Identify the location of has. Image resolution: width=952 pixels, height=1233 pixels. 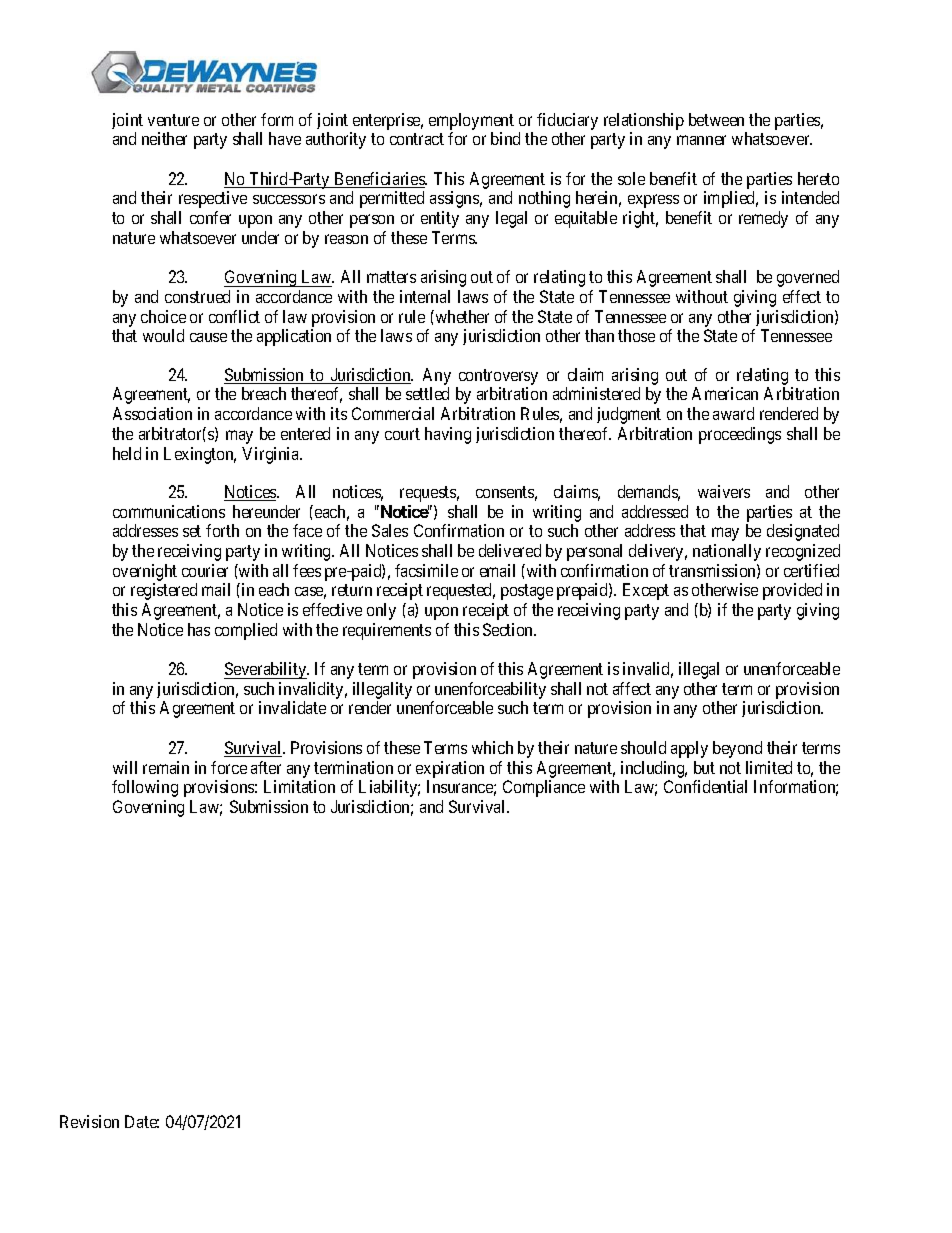
(199, 629).
